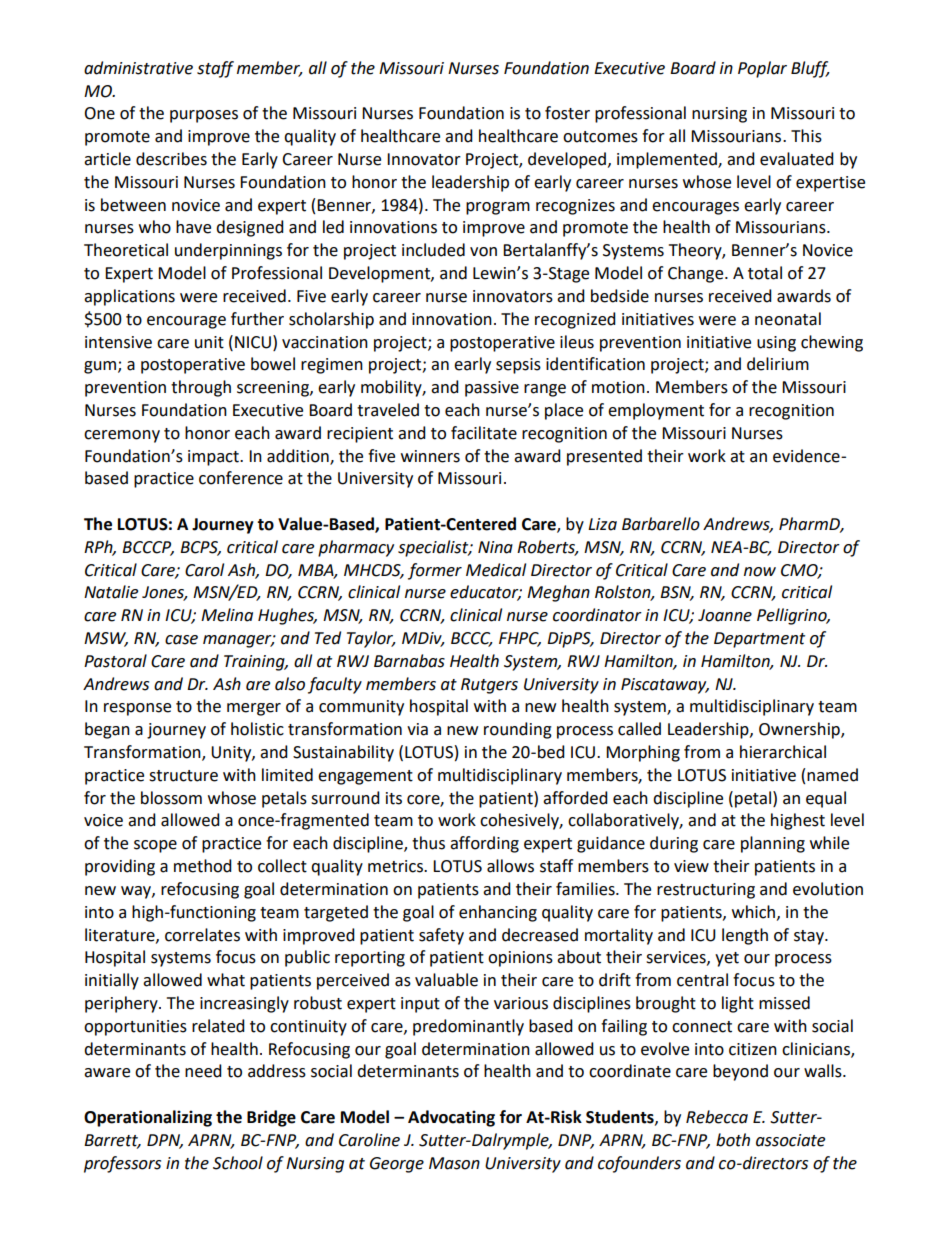  Describe the element at coordinates (204, 116) in the screenshot. I see `purposes` at that location.
